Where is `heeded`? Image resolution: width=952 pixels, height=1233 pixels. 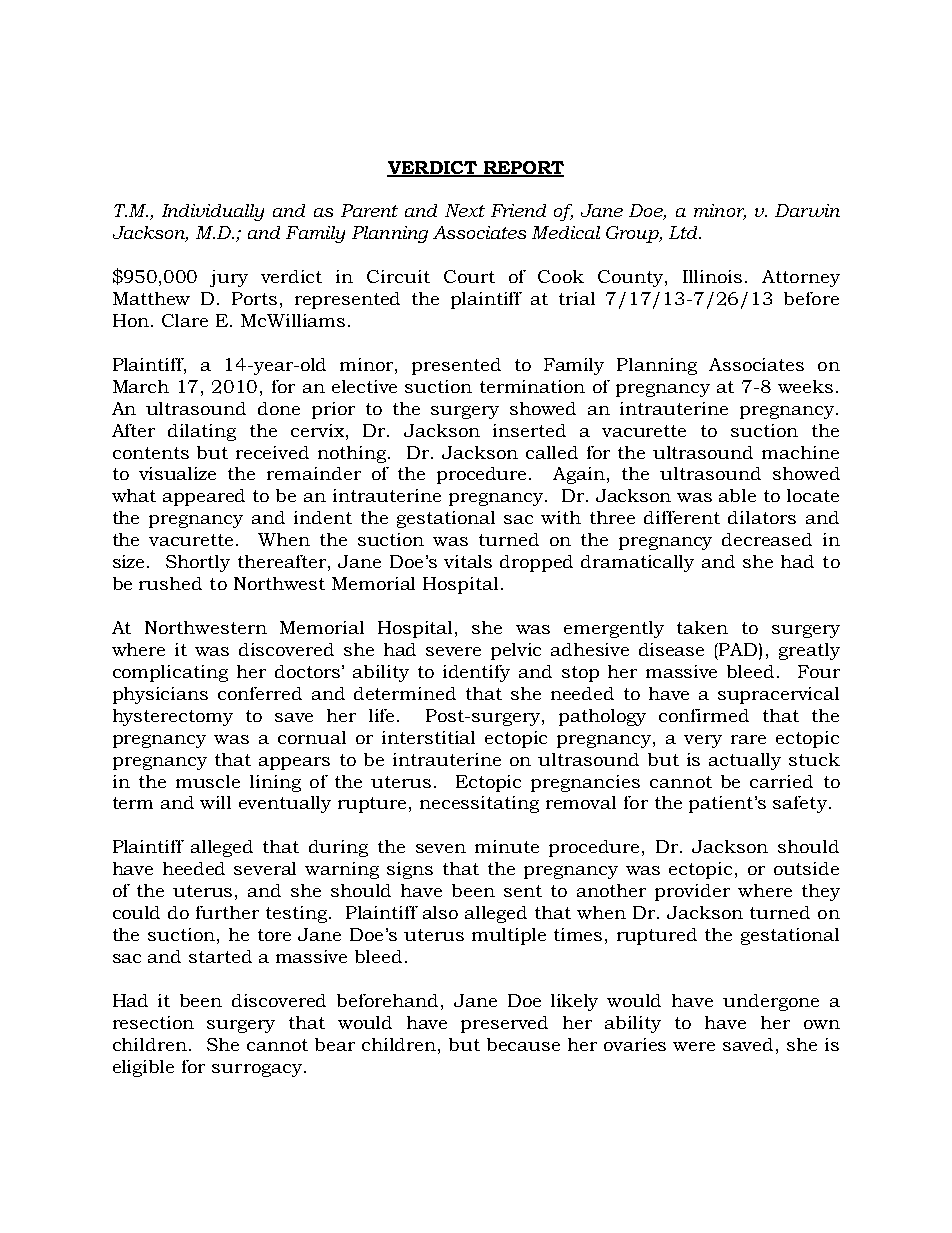 heeded is located at coordinates (194, 868).
